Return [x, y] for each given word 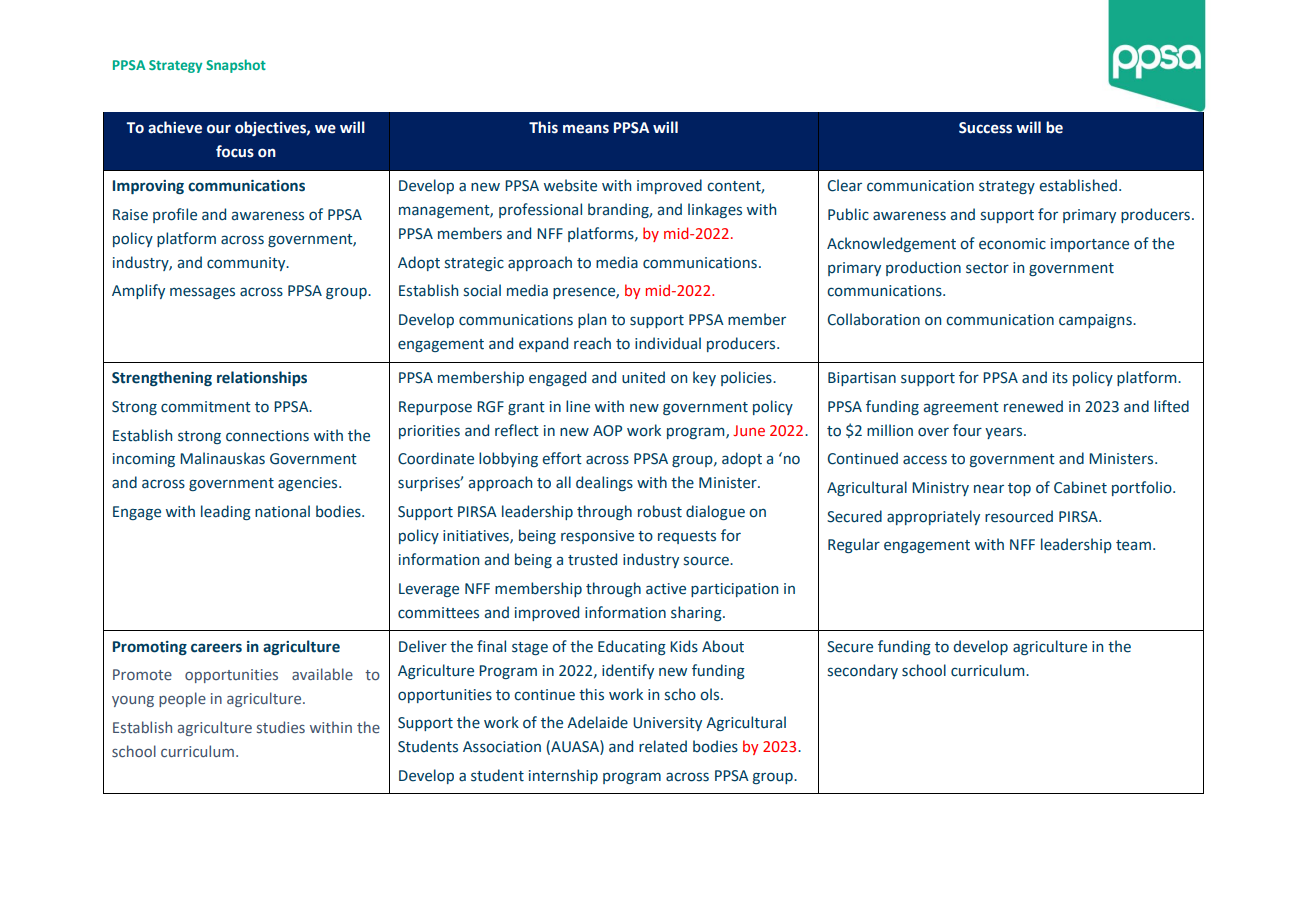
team [1135, 545]
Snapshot [236, 66]
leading [226, 512]
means [586, 129]
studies [281, 727]
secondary [863, 671]
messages [202, 293]
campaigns [1096, 321]
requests [687, 537]
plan [592, 320]
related [663, 746]
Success [985, 128]
